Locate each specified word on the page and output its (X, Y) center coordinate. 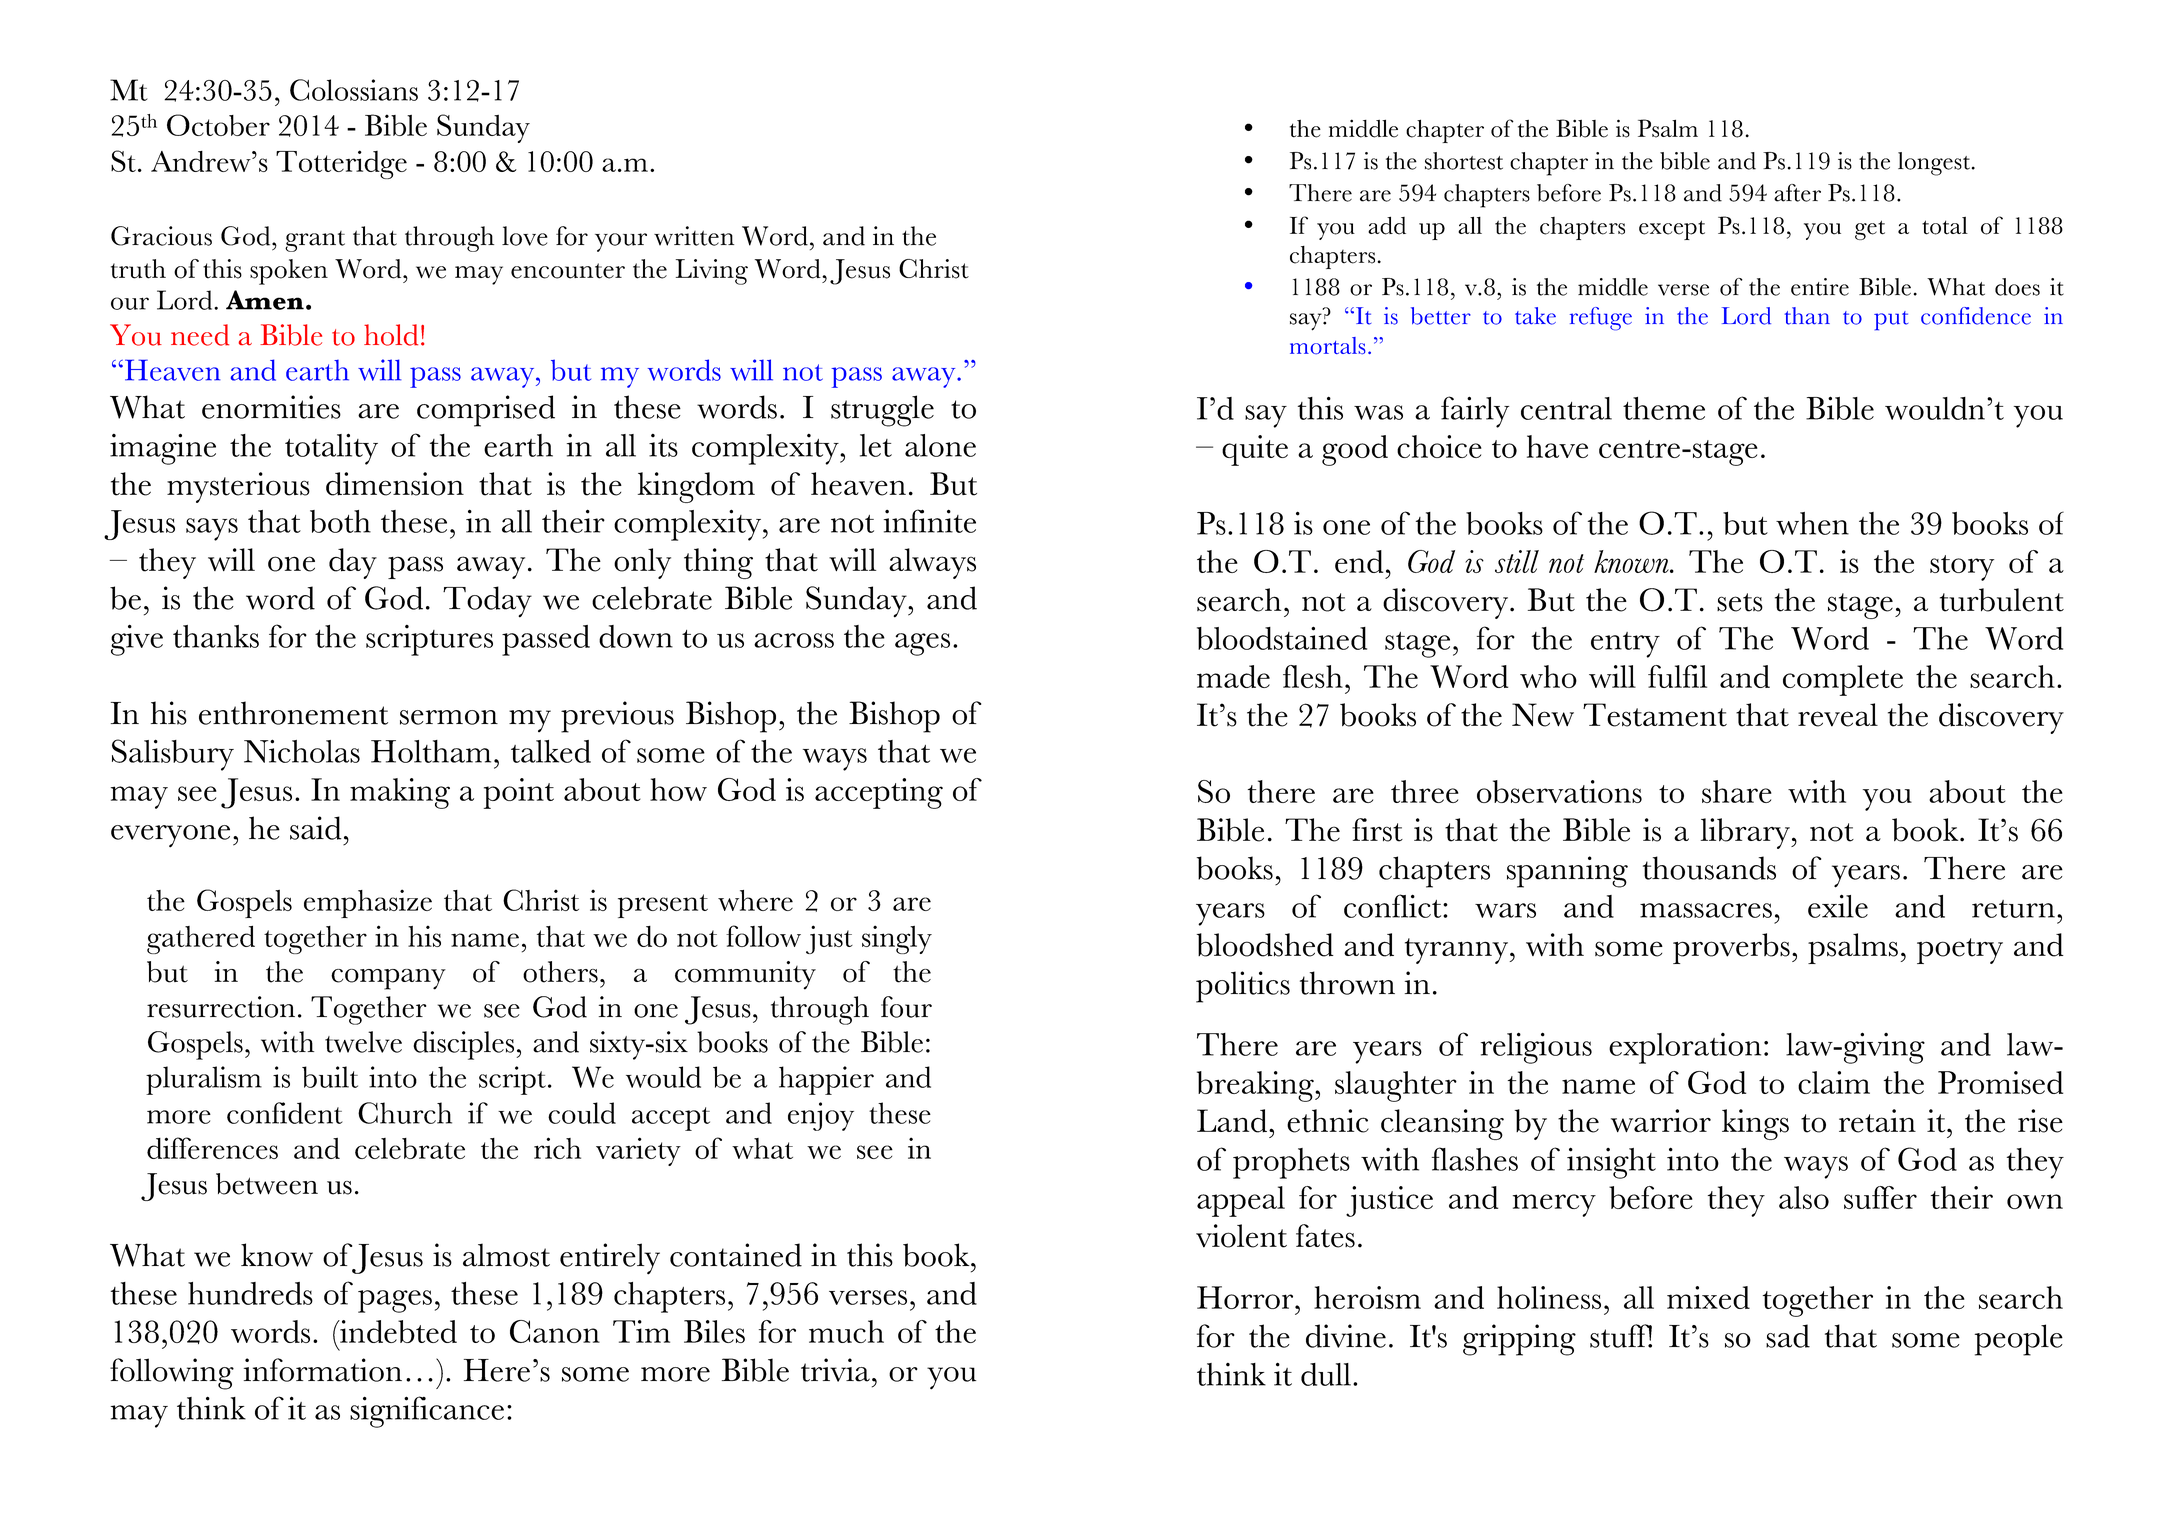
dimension (395, 484)
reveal (1838, 715)
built (330, 1077)
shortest (1464, 161)
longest (1934, 164)
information (323, 1370)
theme (1664, 408)
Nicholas (302, 751)
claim (1834, 1082)
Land (1233, 1121)
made (1233, 676)
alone (940, 445)
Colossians (354, 90)
